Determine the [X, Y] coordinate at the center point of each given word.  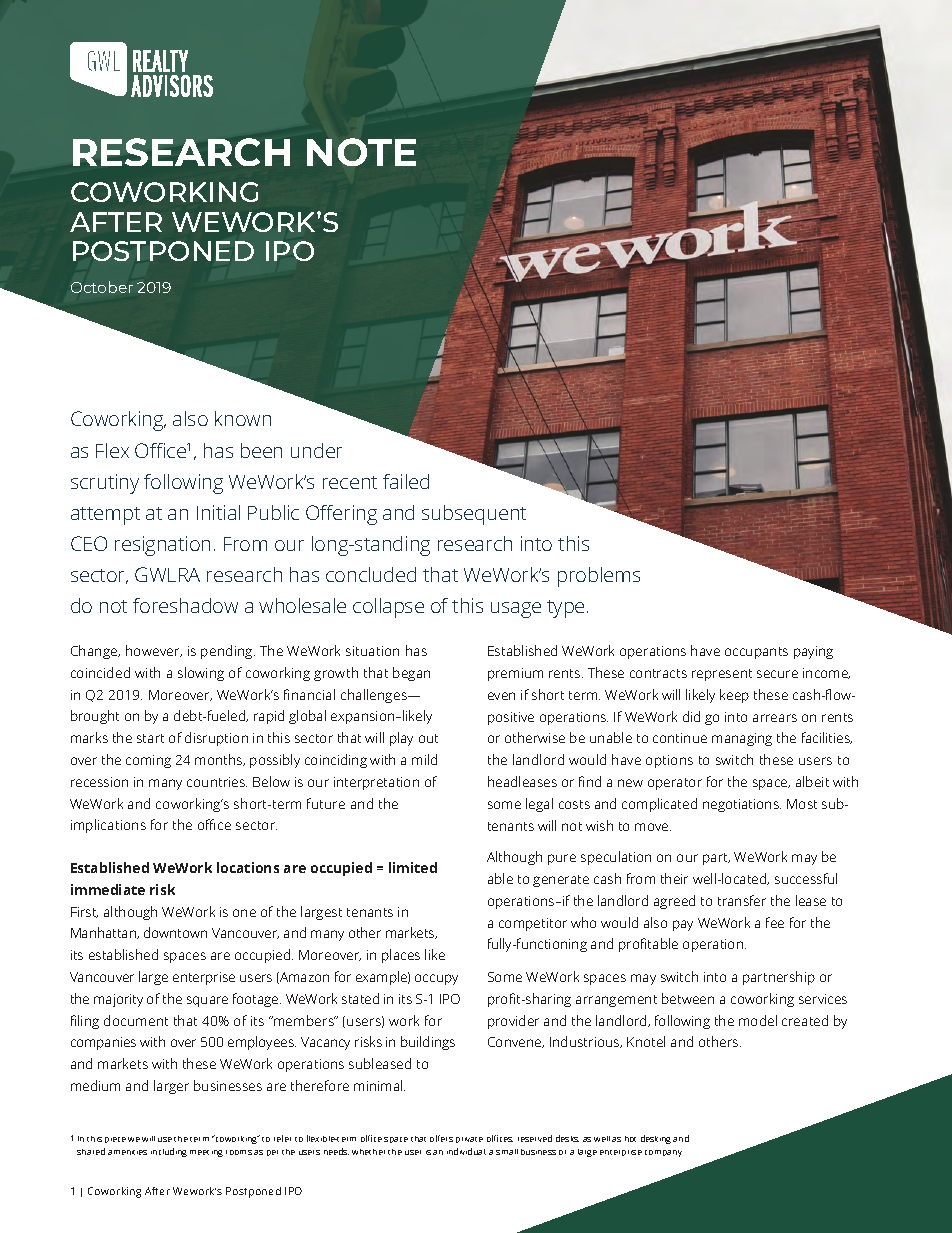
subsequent [474, 515]
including [169, 1152]
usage [516, 610]
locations [248, 867]
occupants [756, 653]
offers [441, 1138]
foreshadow [185, 605]
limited [413, 867]
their [674, 878]
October [102, 287]
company [663, 1153]
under [316, 450]
